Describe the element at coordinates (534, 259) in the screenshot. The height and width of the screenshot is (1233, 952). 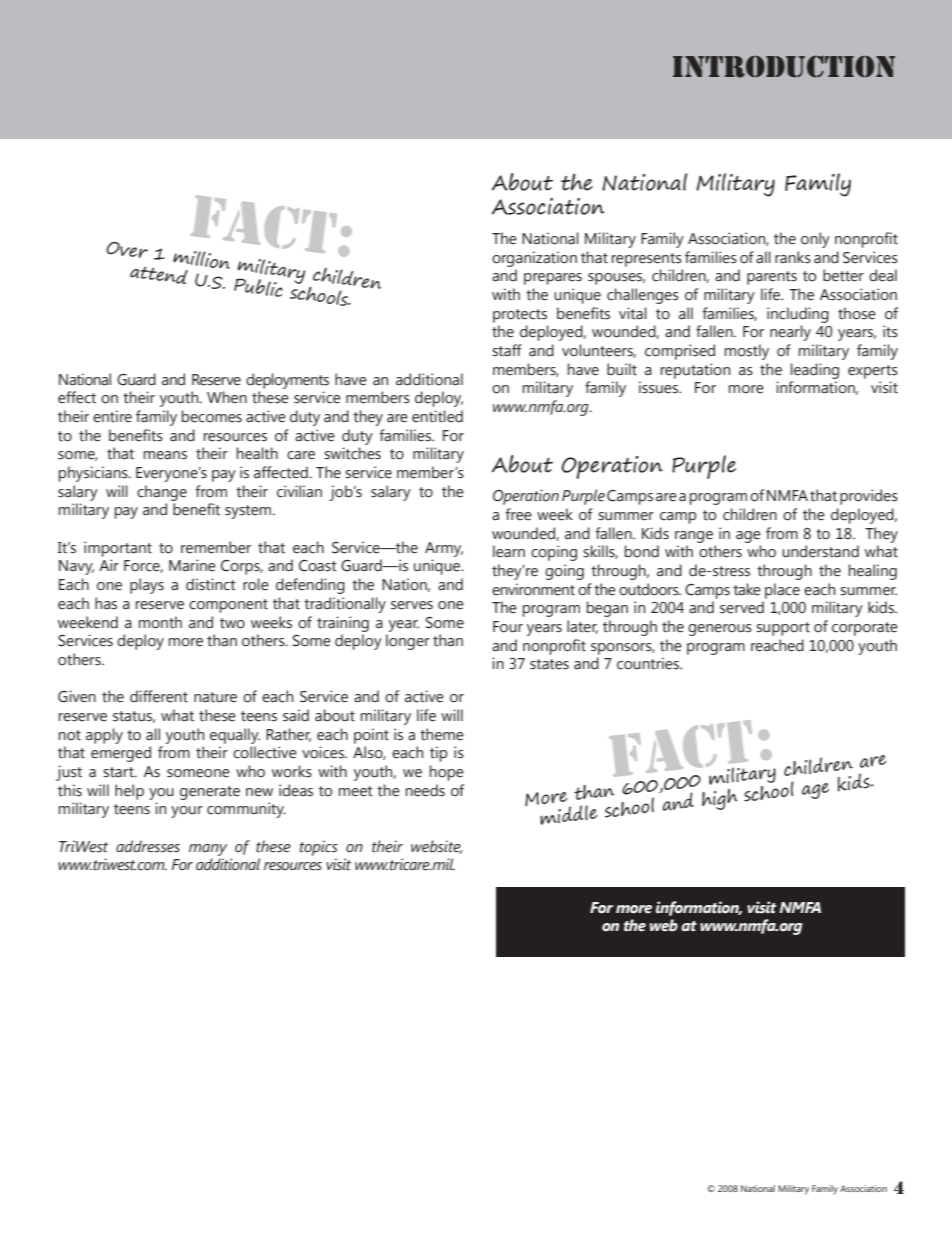
I see `organization` at that location.
